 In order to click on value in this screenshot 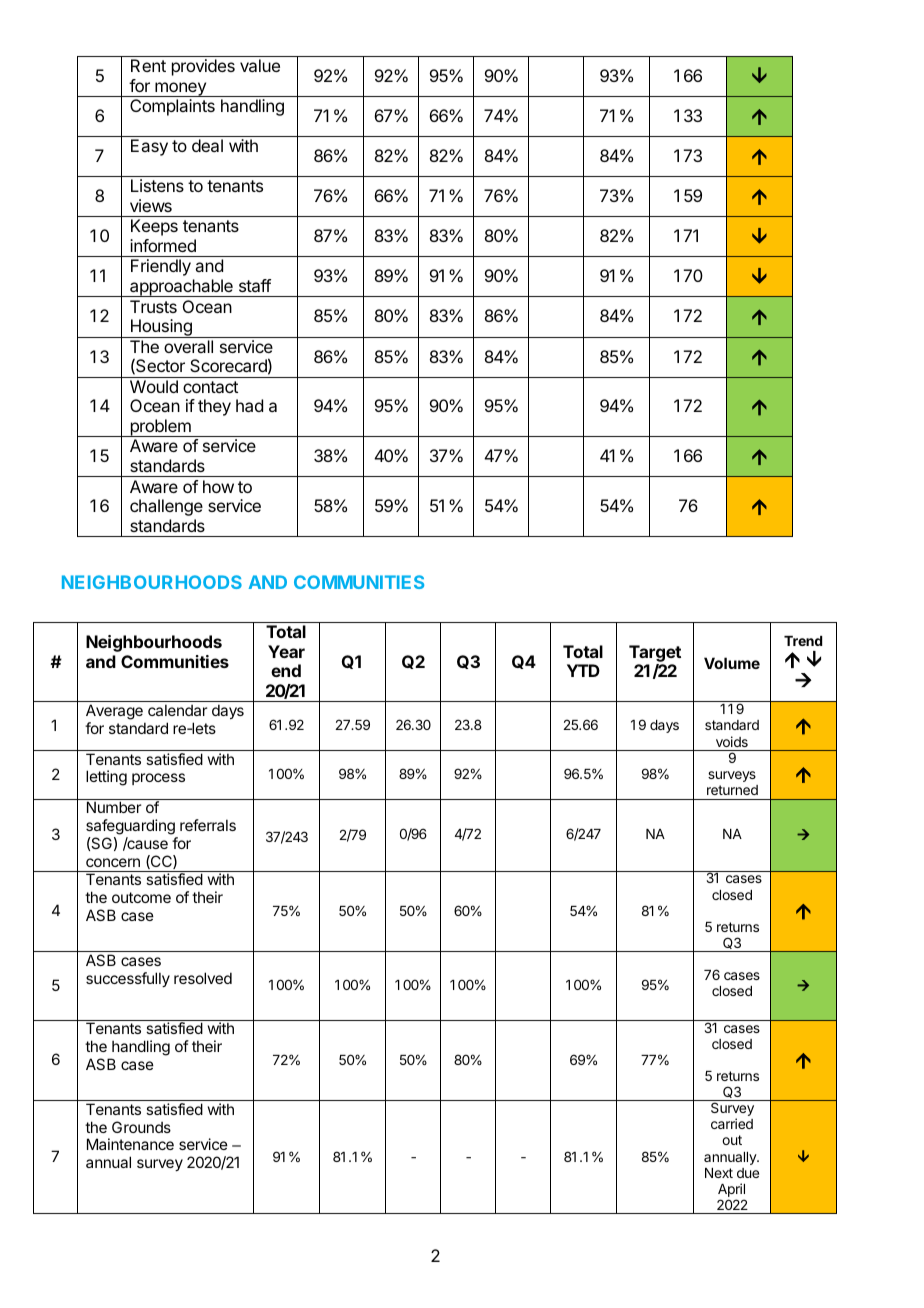, I will do `click(260, 65)`.
